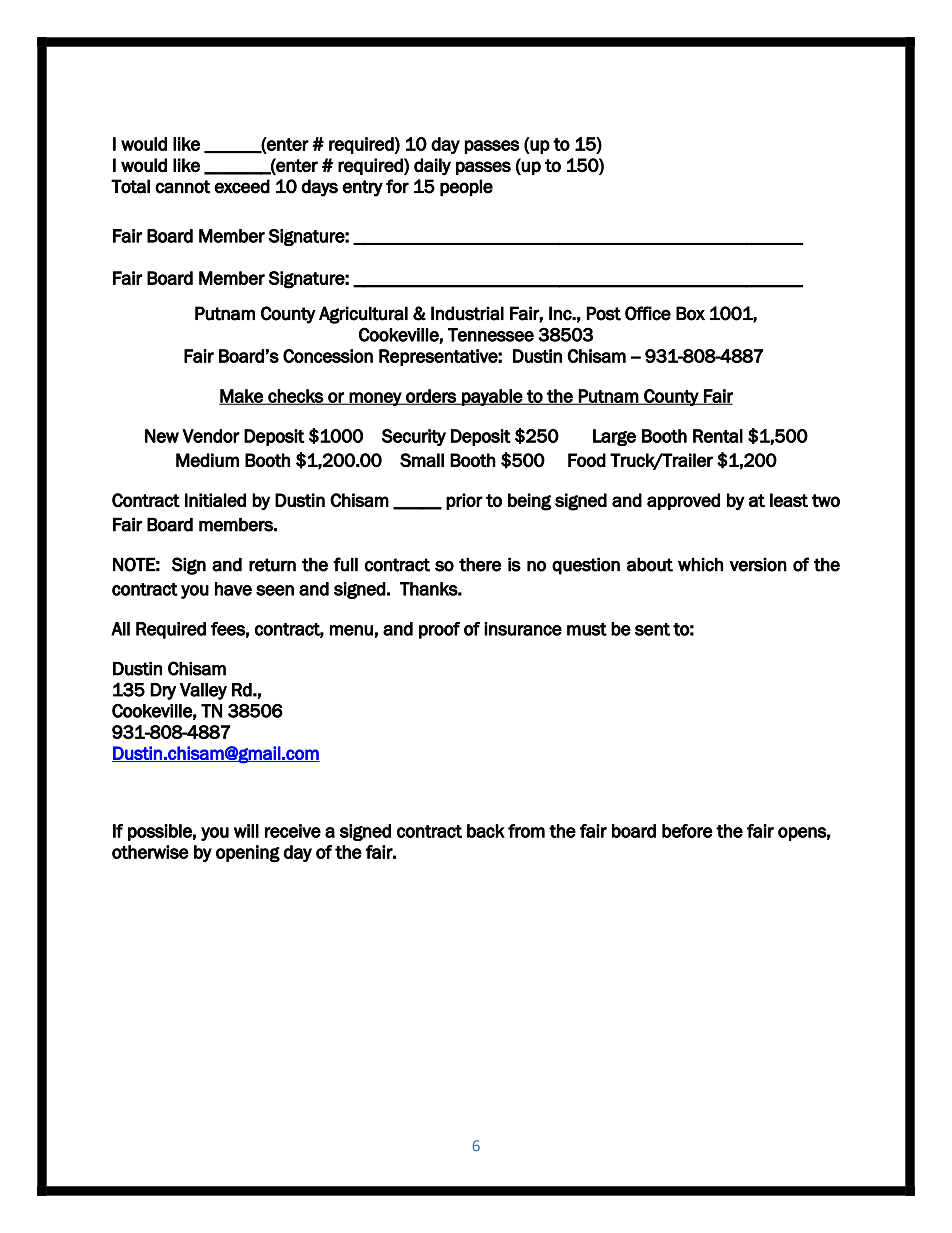 This document has height=1233, width=952. I want to click on Medium, so click(207, 460).
